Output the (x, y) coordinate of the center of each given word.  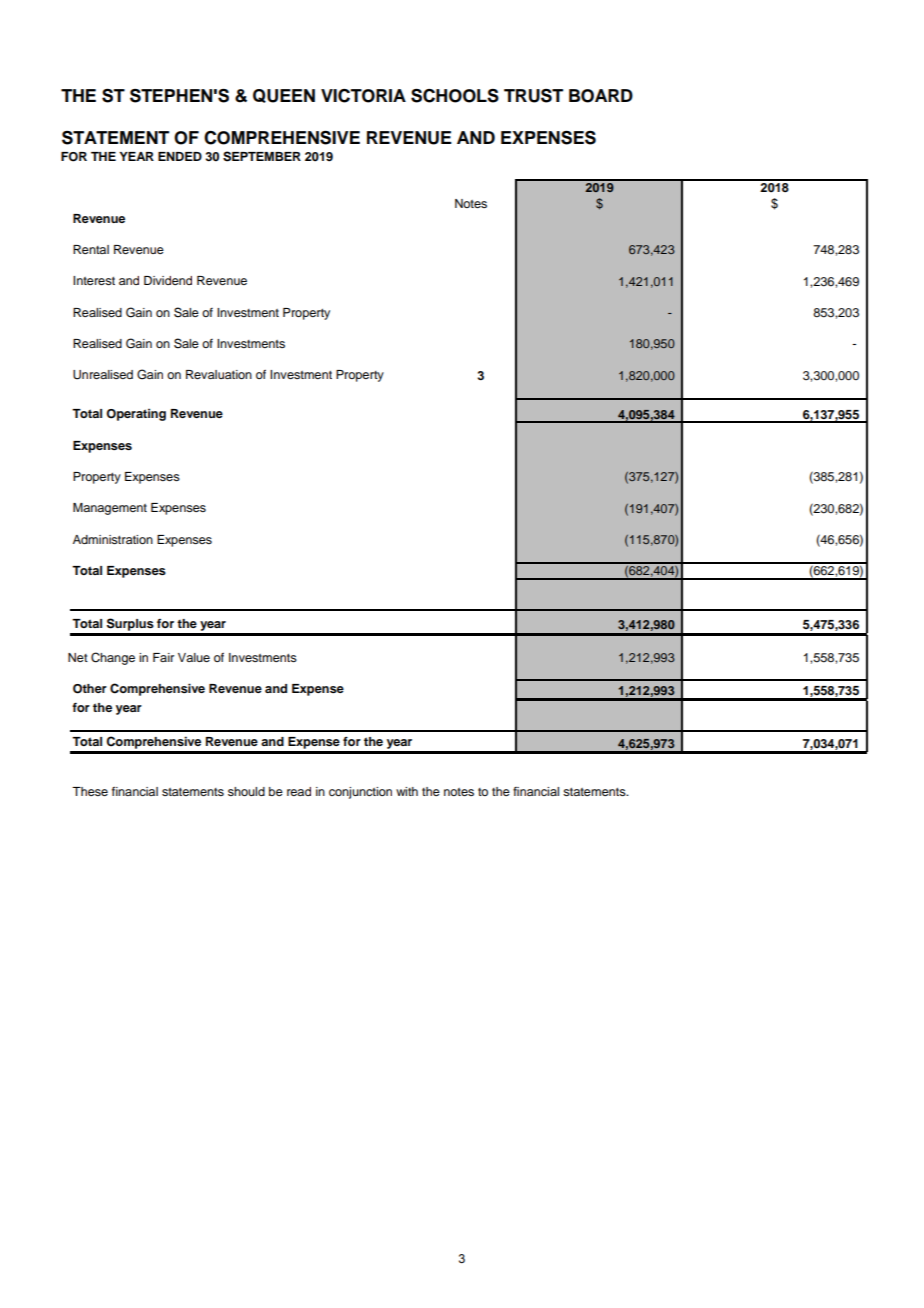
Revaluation (219, 374)
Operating (136, 415)
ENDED (180, 156)
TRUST (533, 96)
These (90, 791)
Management (110, 509)
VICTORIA (363, 96)
